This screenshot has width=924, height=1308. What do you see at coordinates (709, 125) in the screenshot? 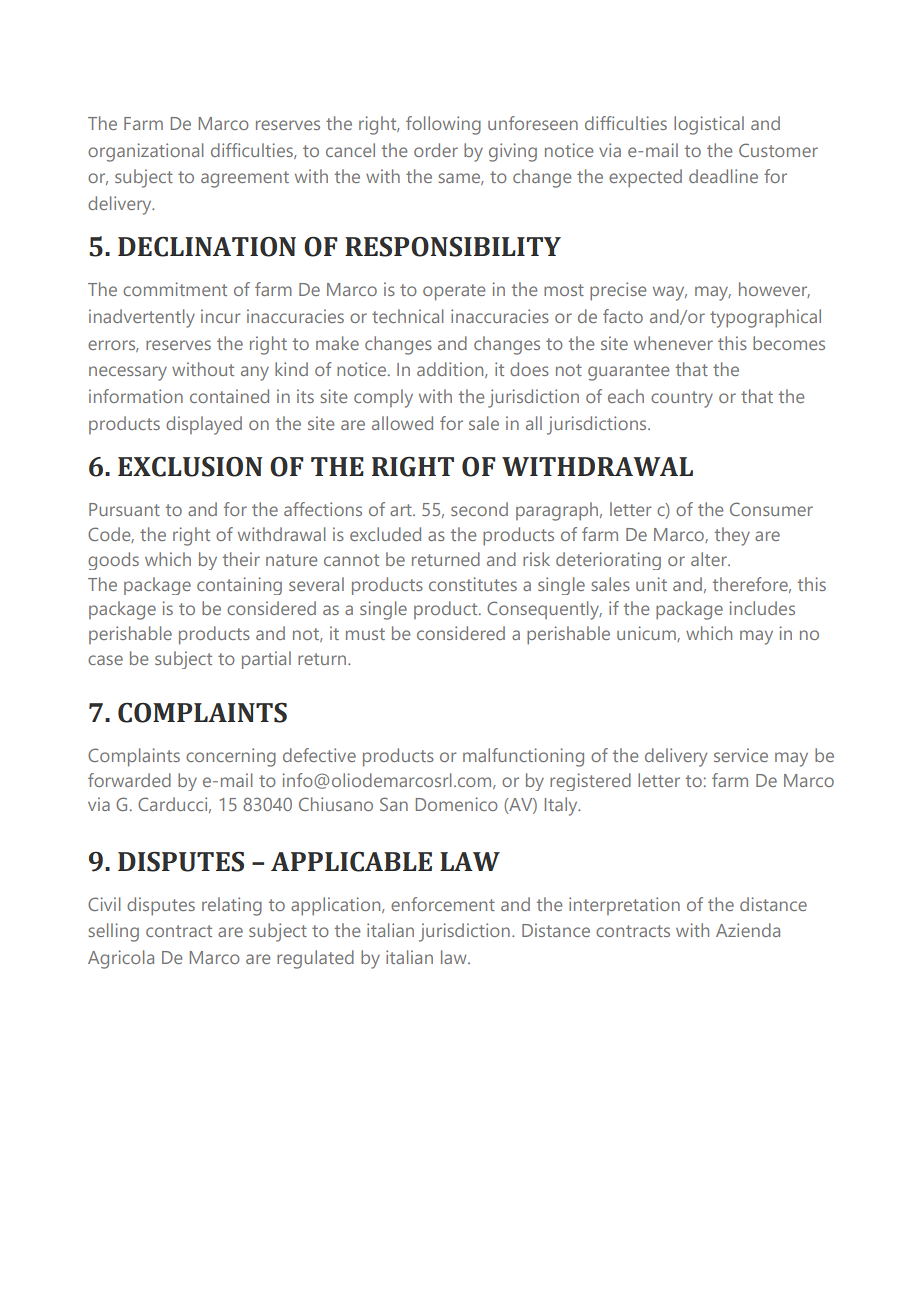
I see `logistical` at bounding box center [709, 125].
